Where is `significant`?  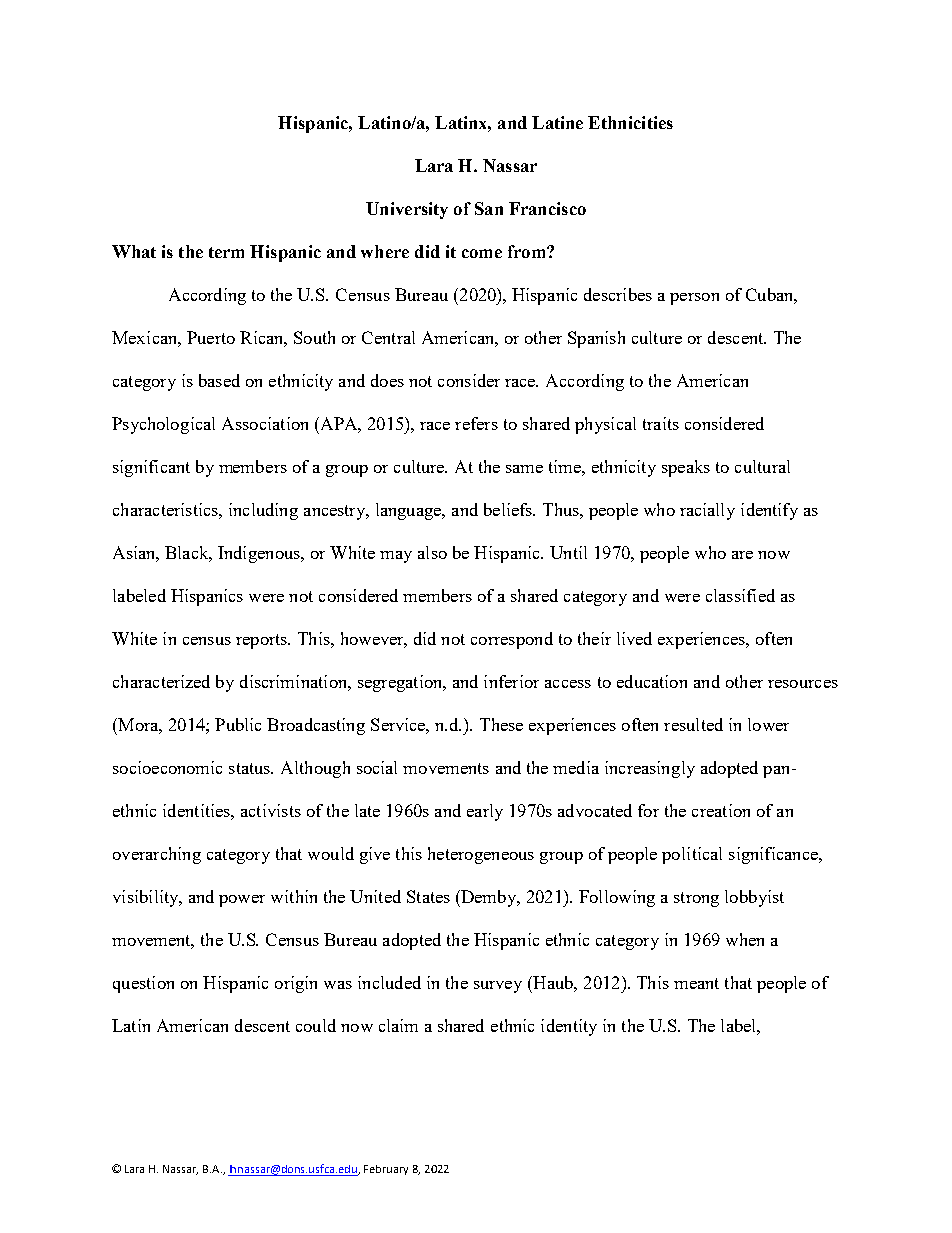 significant is located at coordinates (151, 468).
